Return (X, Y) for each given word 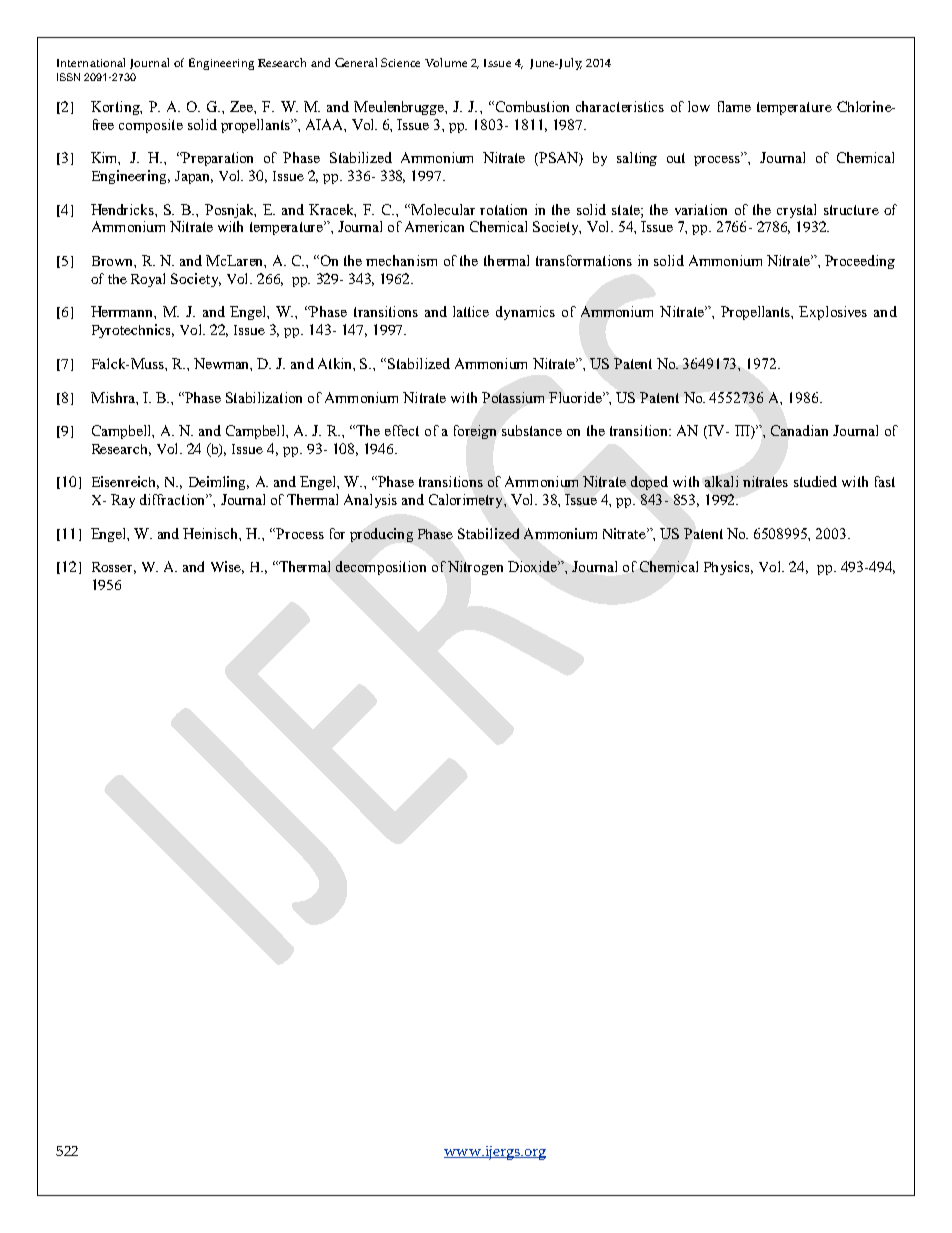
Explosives (833, 313)
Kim (105, 158)
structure (851, 210)
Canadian (799, 430)
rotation (503, 209)
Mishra (114, 397)
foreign (475, 432)
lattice (471, 311)
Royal (148, 280)
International (91, 62)
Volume (446, 62)
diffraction (174, 499)
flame (734, 106)
